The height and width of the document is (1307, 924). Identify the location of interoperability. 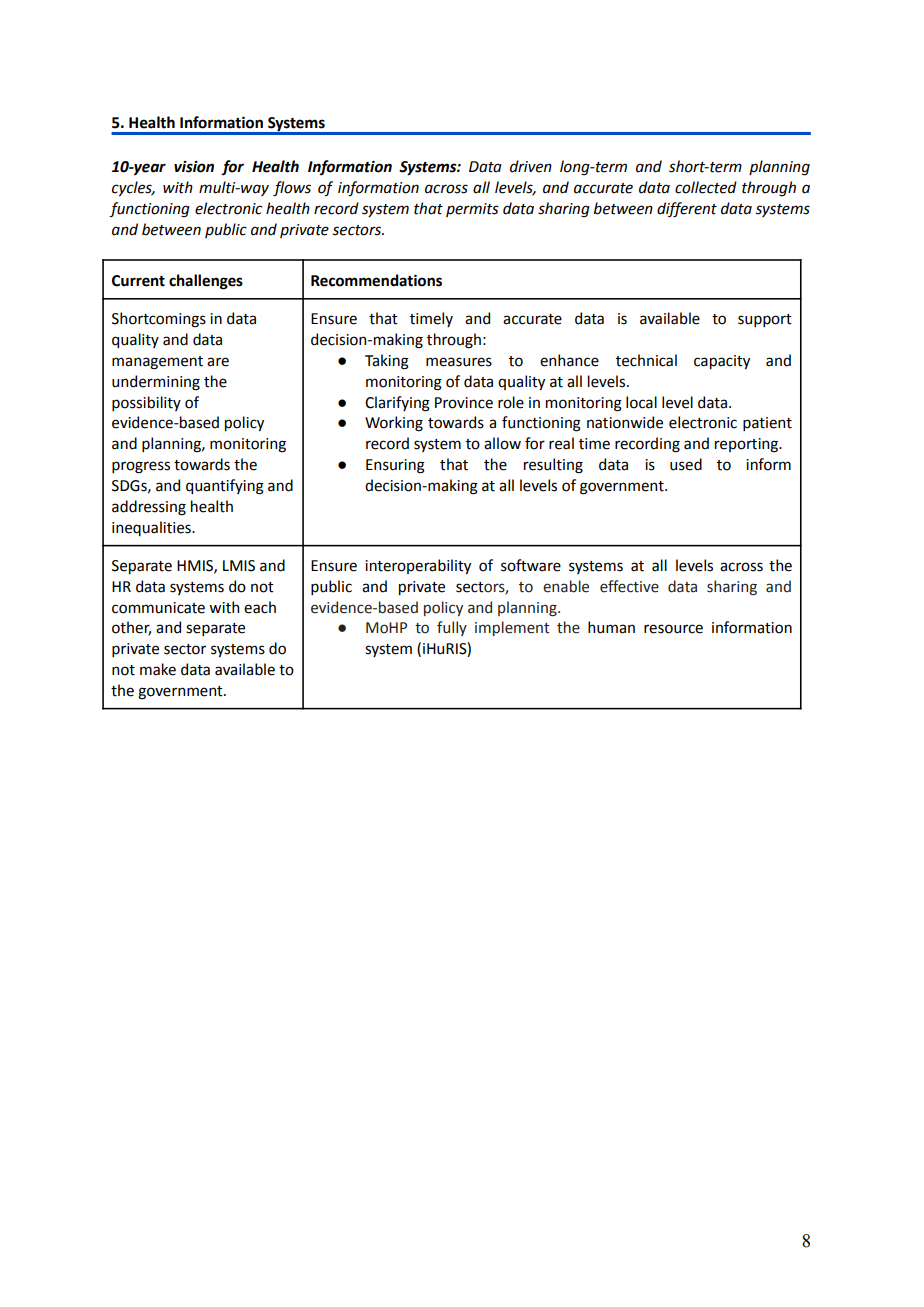
(418, 566).
